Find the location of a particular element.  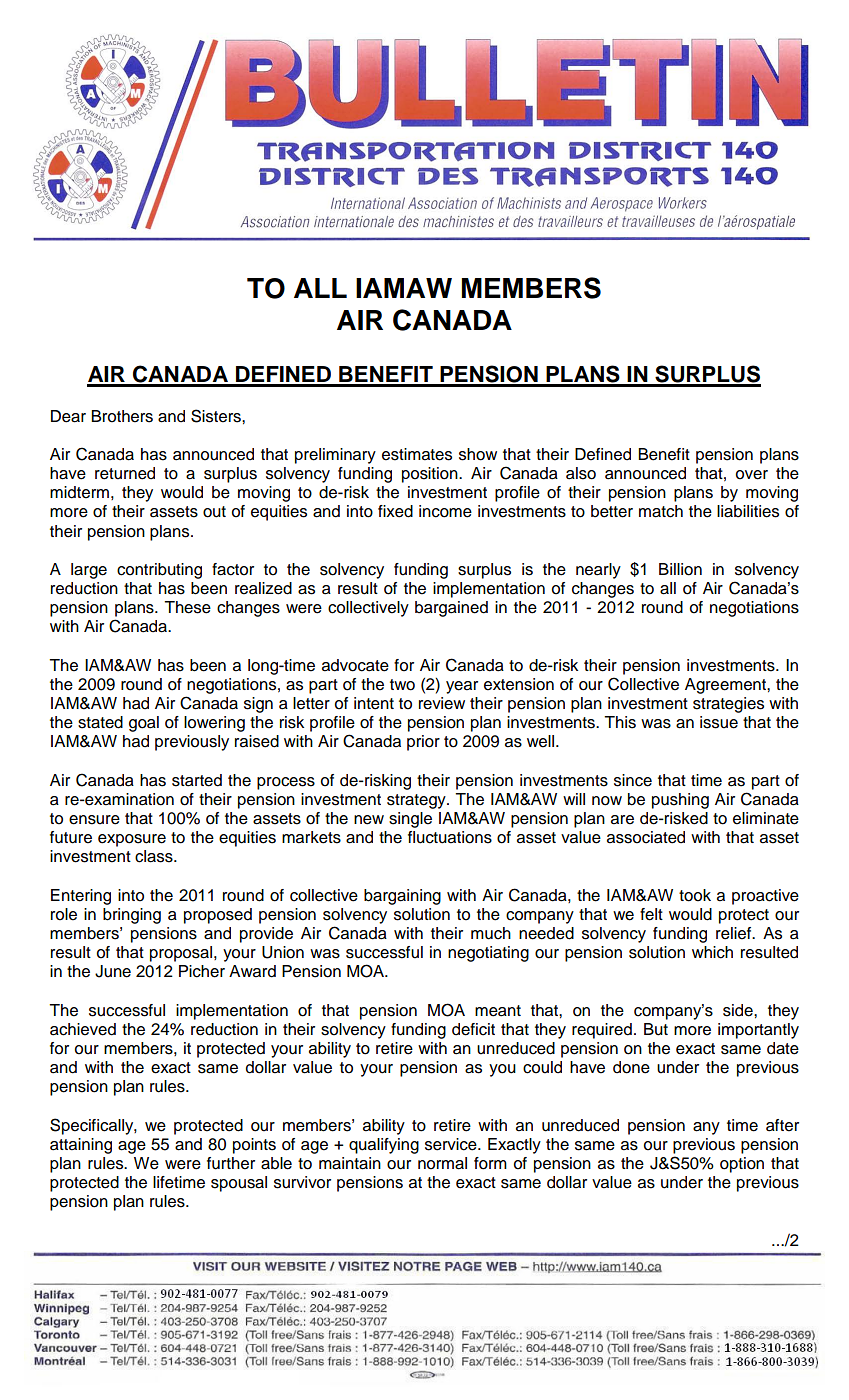

These is located at coordinates (187, 607).
